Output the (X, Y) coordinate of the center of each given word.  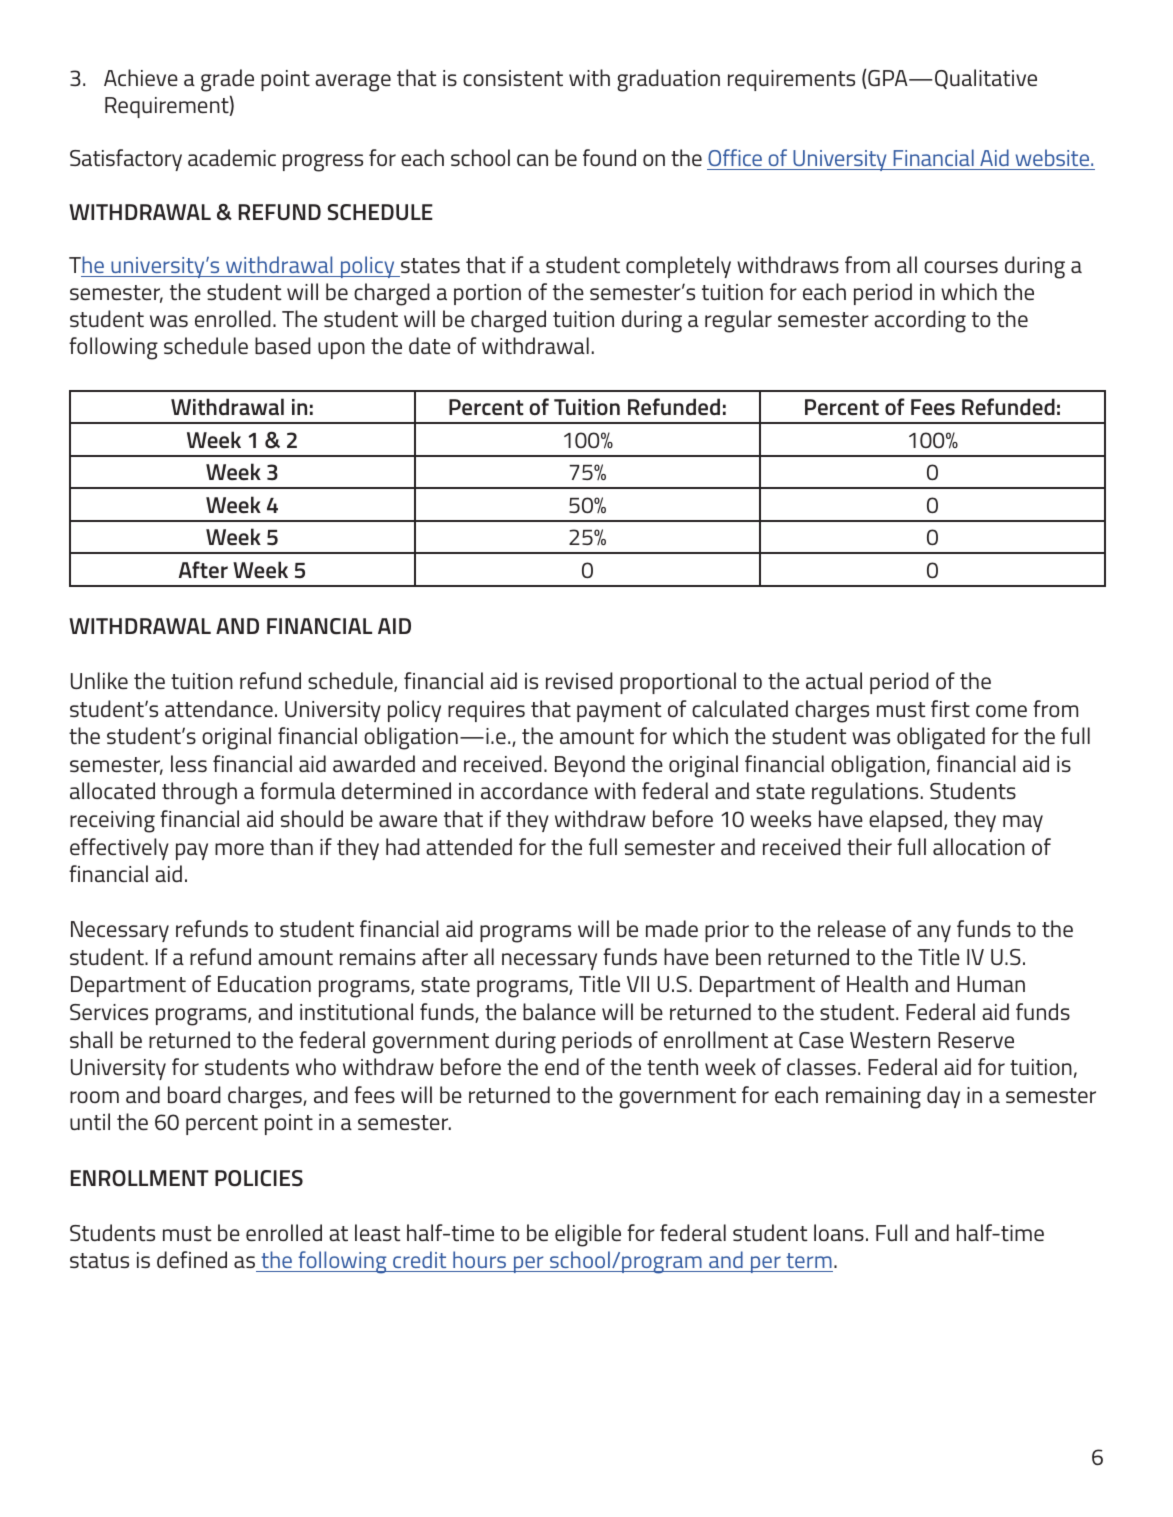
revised (579, 680)
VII (638, 984)
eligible (588, 1235)
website (1054, 157)
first (950, 709)
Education (264, 983)
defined (192, 1259)
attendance (219, 709)
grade (227, 80)
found (609, 157)
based (283, 346)
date (430, 346)
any (934, 933)
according (920, 321)
